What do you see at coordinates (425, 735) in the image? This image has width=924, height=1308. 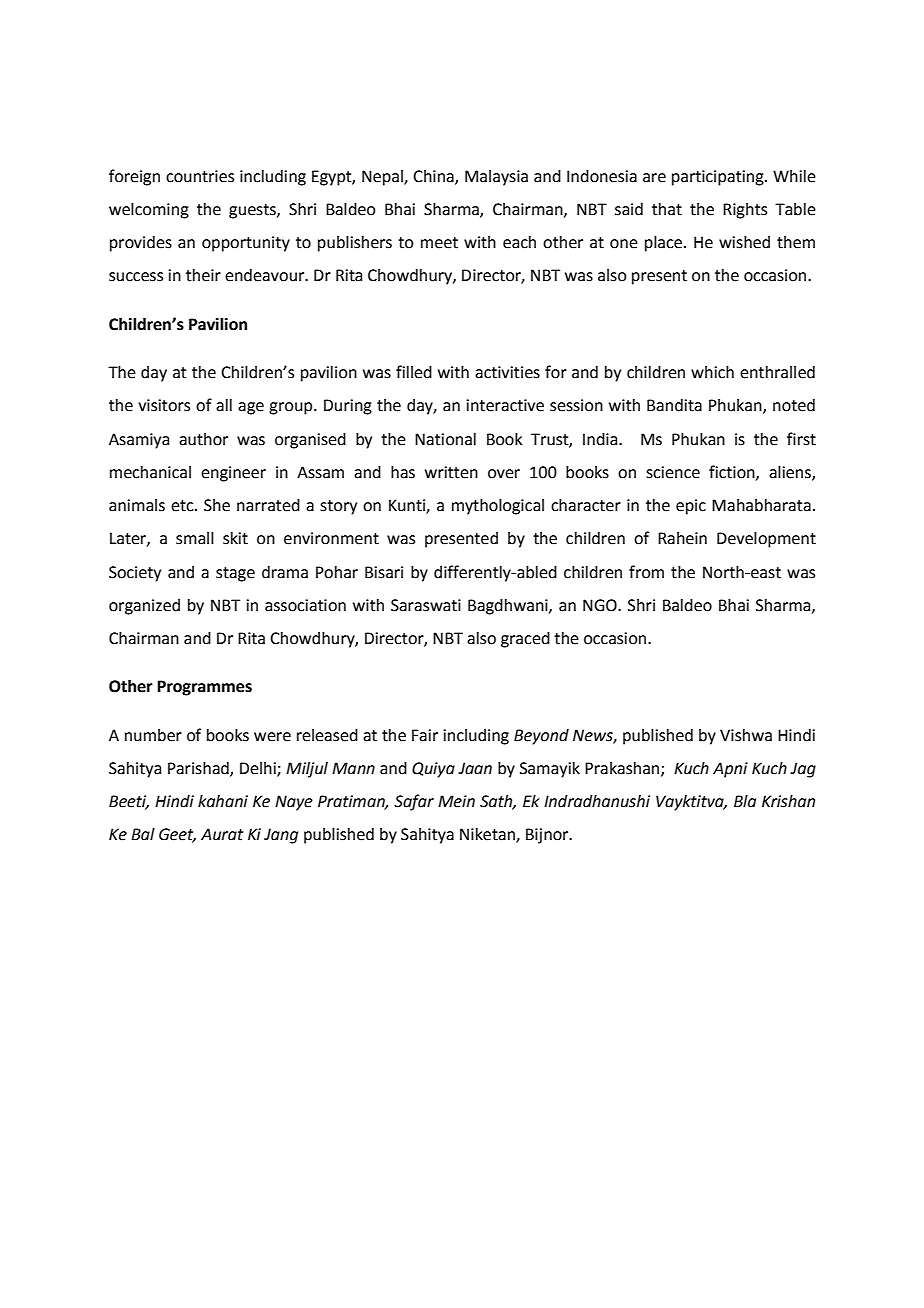 I see `Fair` at bounding box center [425, 735].
